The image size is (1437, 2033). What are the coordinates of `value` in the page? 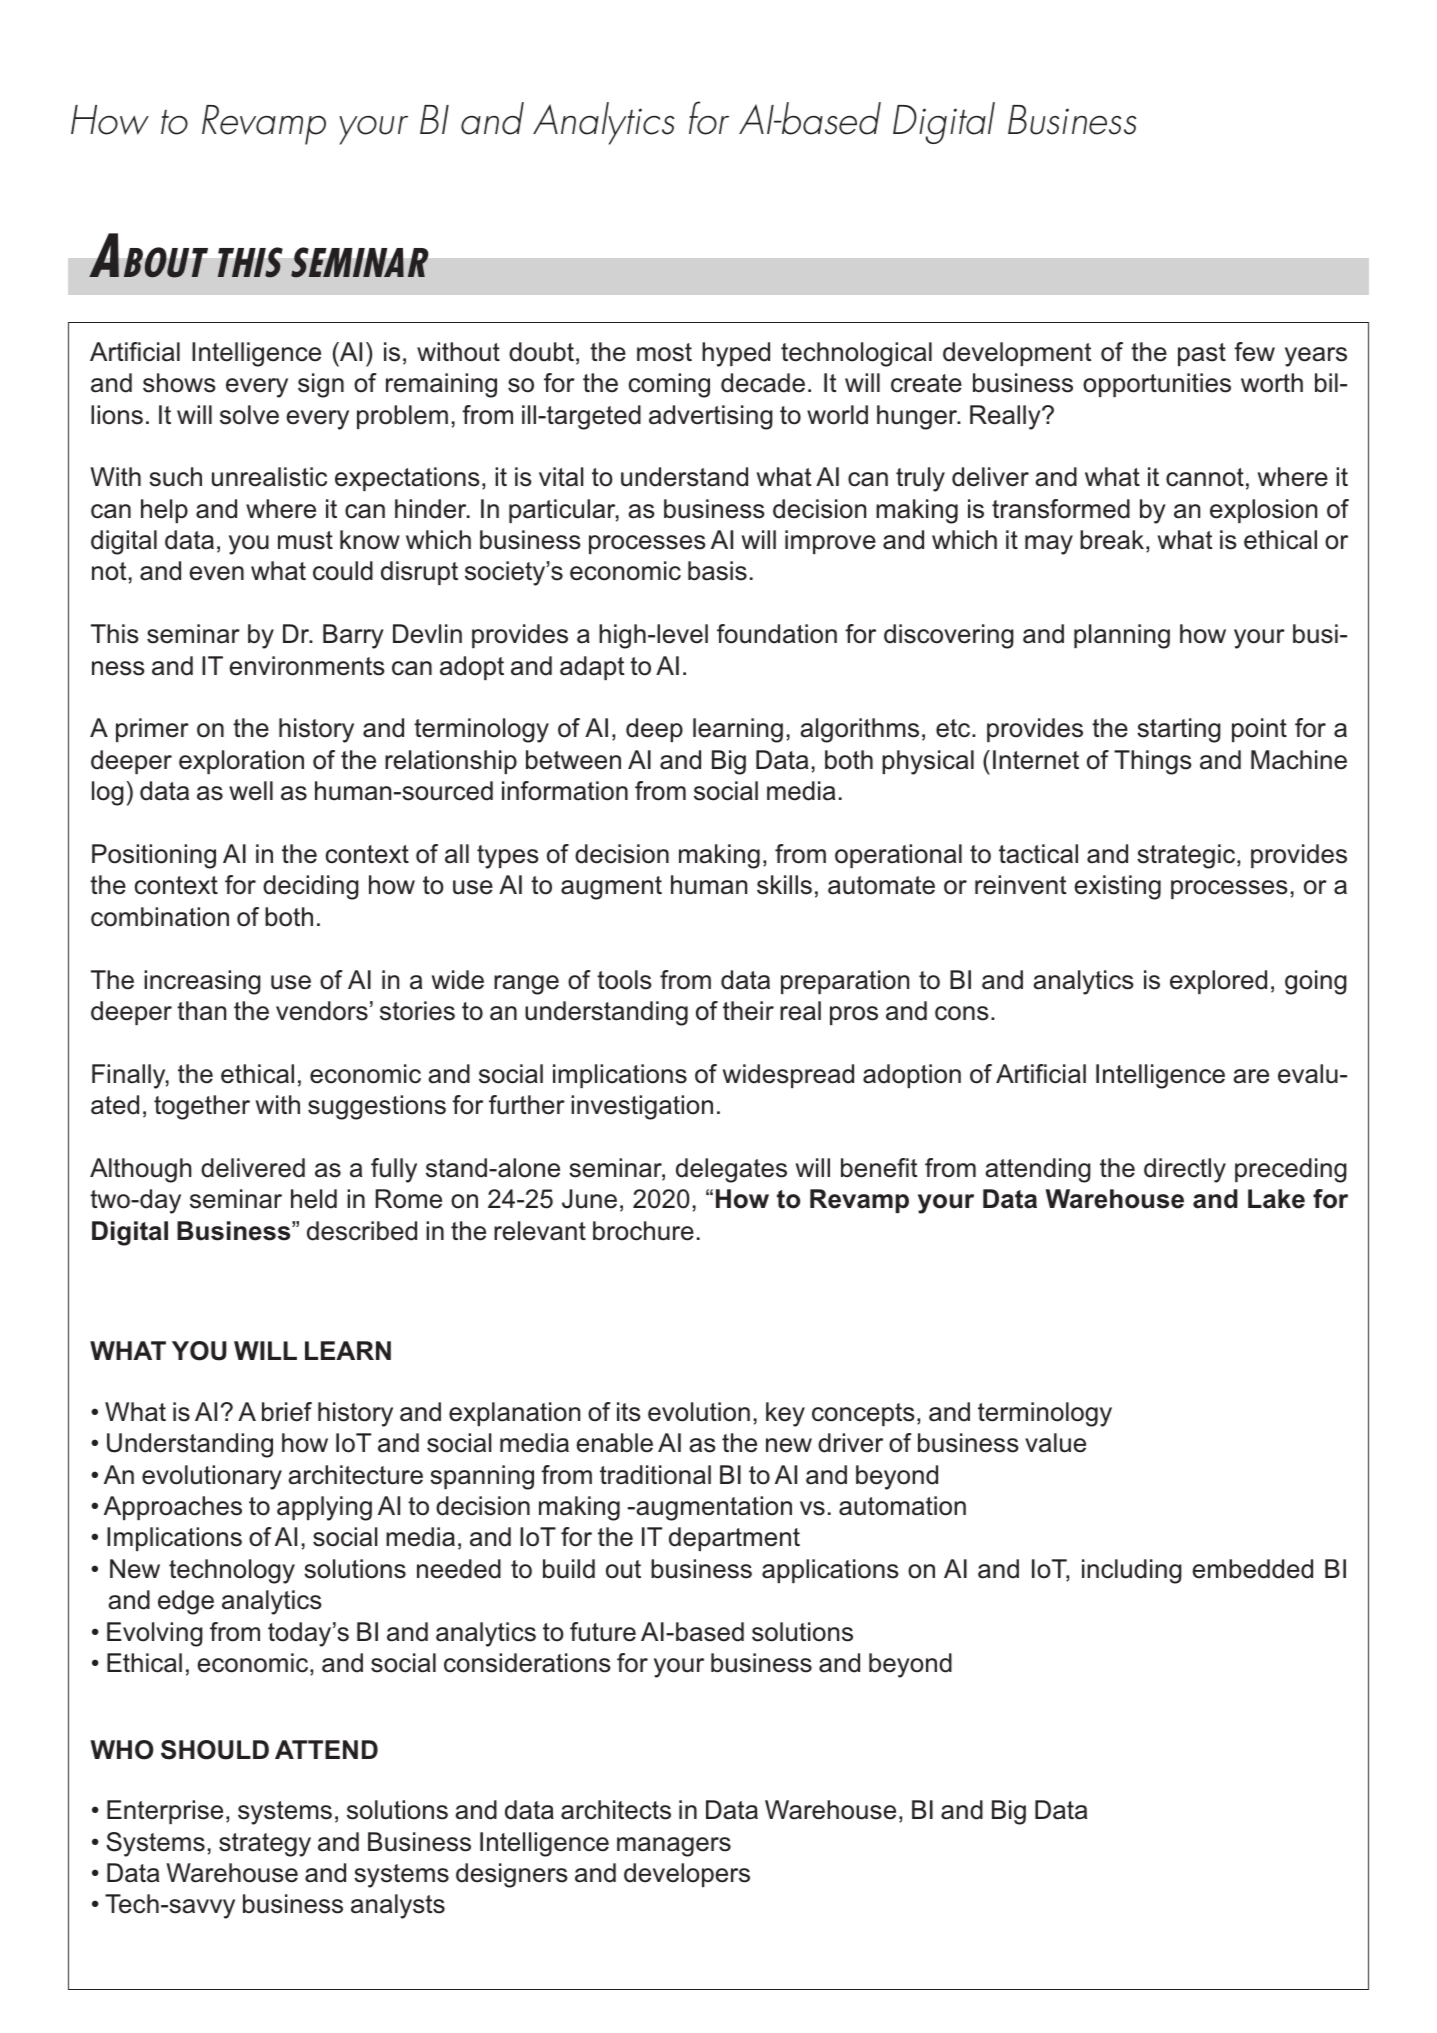 It's located at (1055, 1443).
